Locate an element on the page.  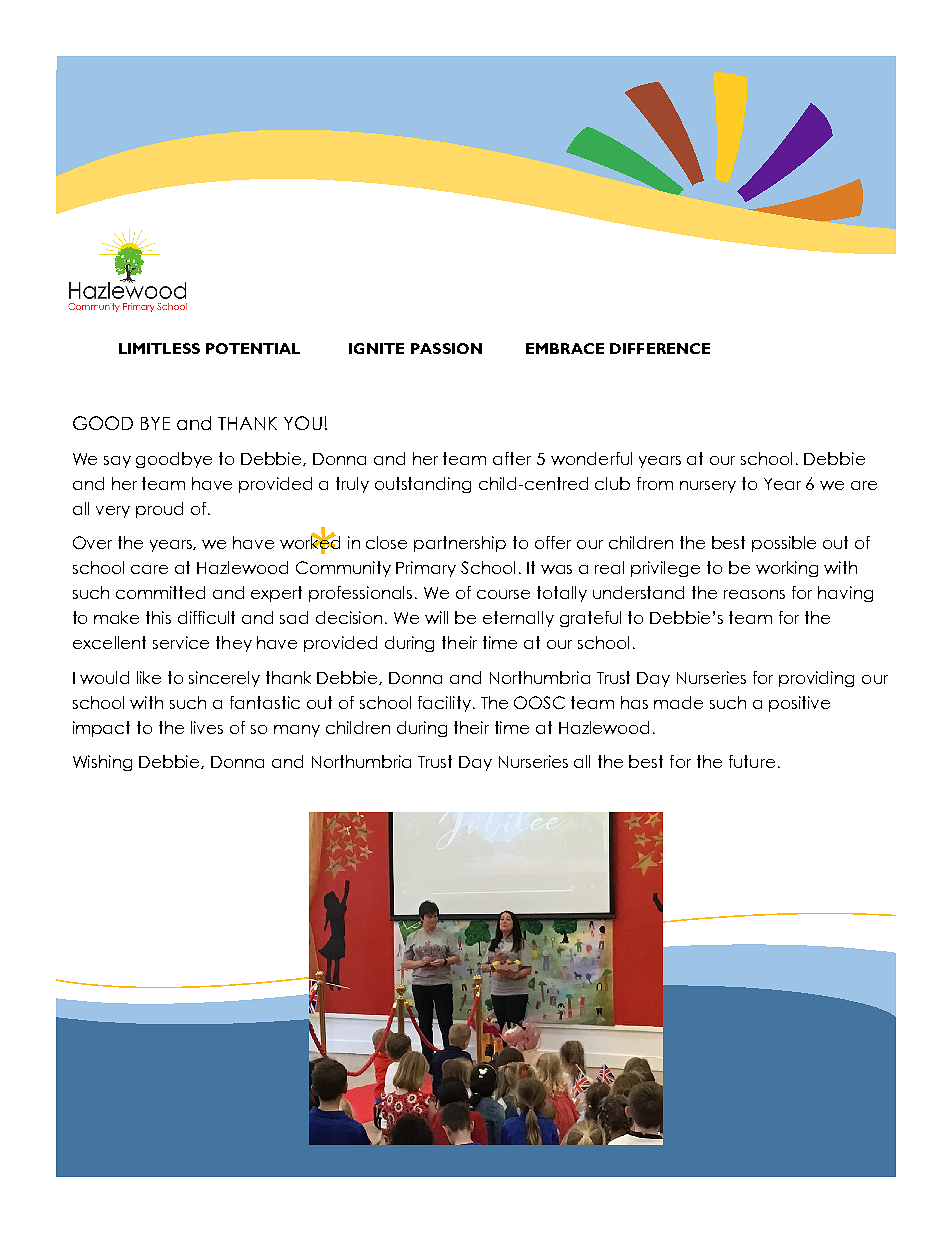
lives is located at coordinates (207, 727).
